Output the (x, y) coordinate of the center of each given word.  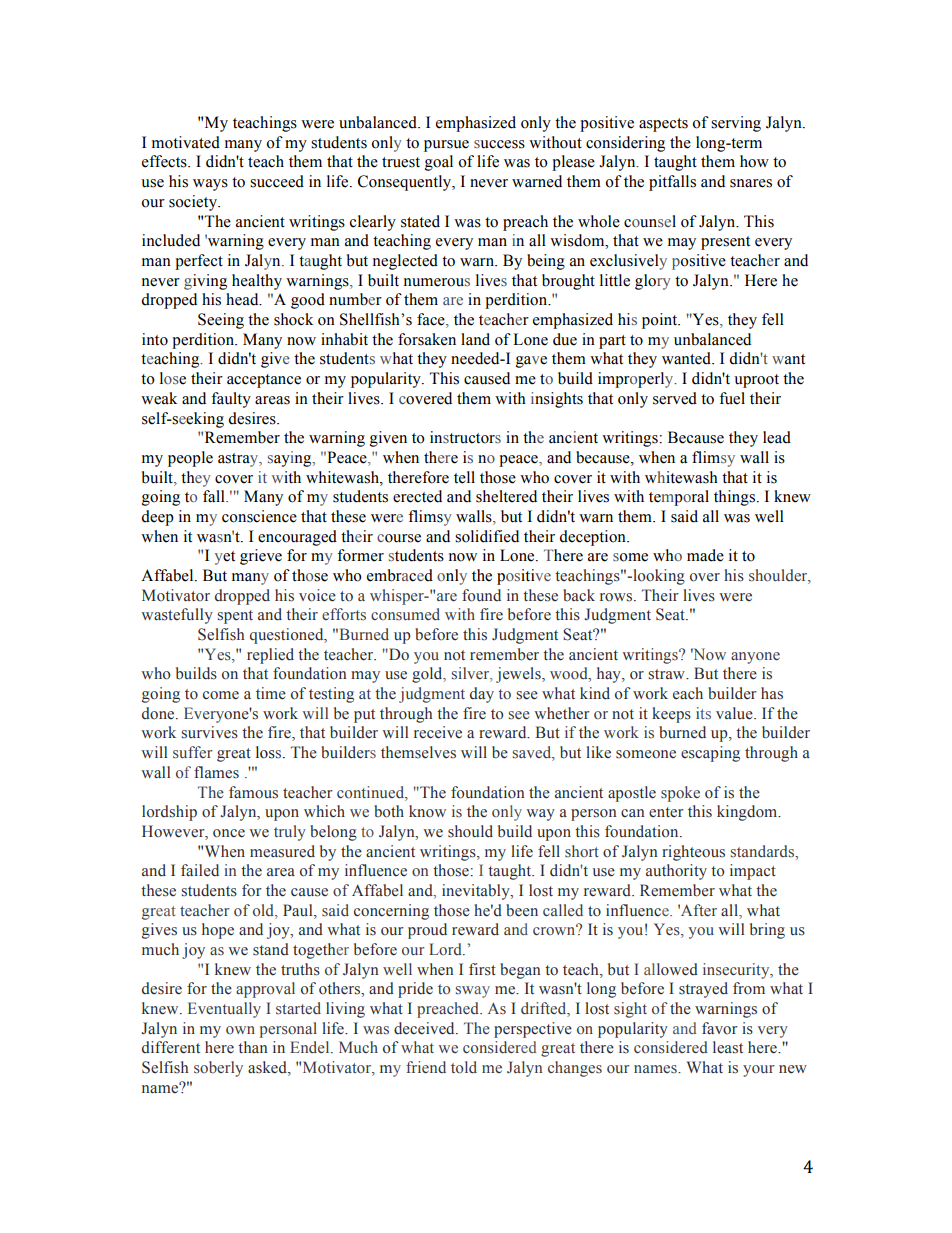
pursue (446, 146)
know (427, 811)
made (705, 555)
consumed (405, 614)
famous (253, 792)
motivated (186, 142)
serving (736, 124)
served (675, 398)
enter (666, 812)
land (475, 339)
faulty (231, 400)
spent (235, 617)
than (253, 1047)
